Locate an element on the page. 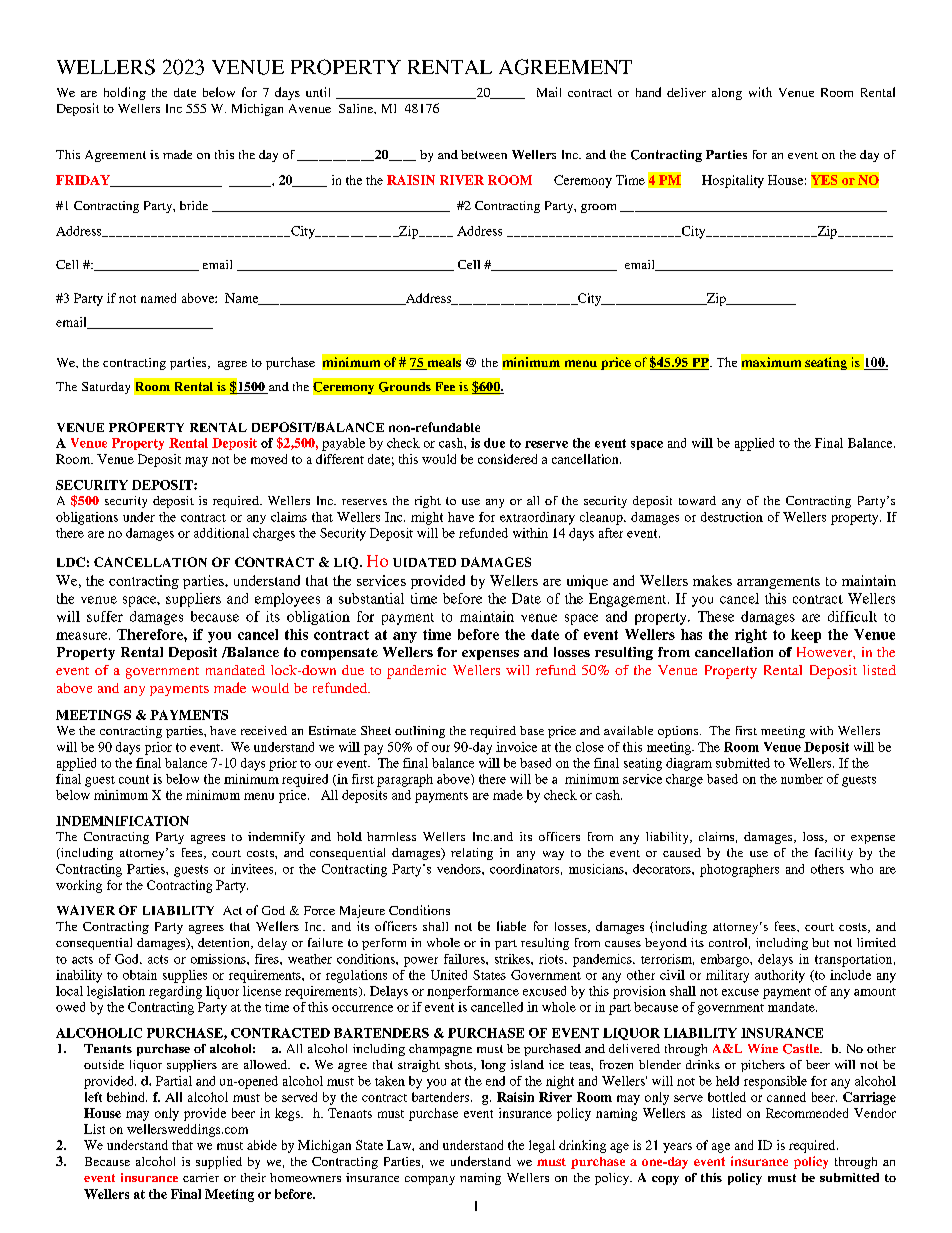 Image resolution: width=952 pixels, height=1233 pixels. company is located at coordinates (430, 1180).
